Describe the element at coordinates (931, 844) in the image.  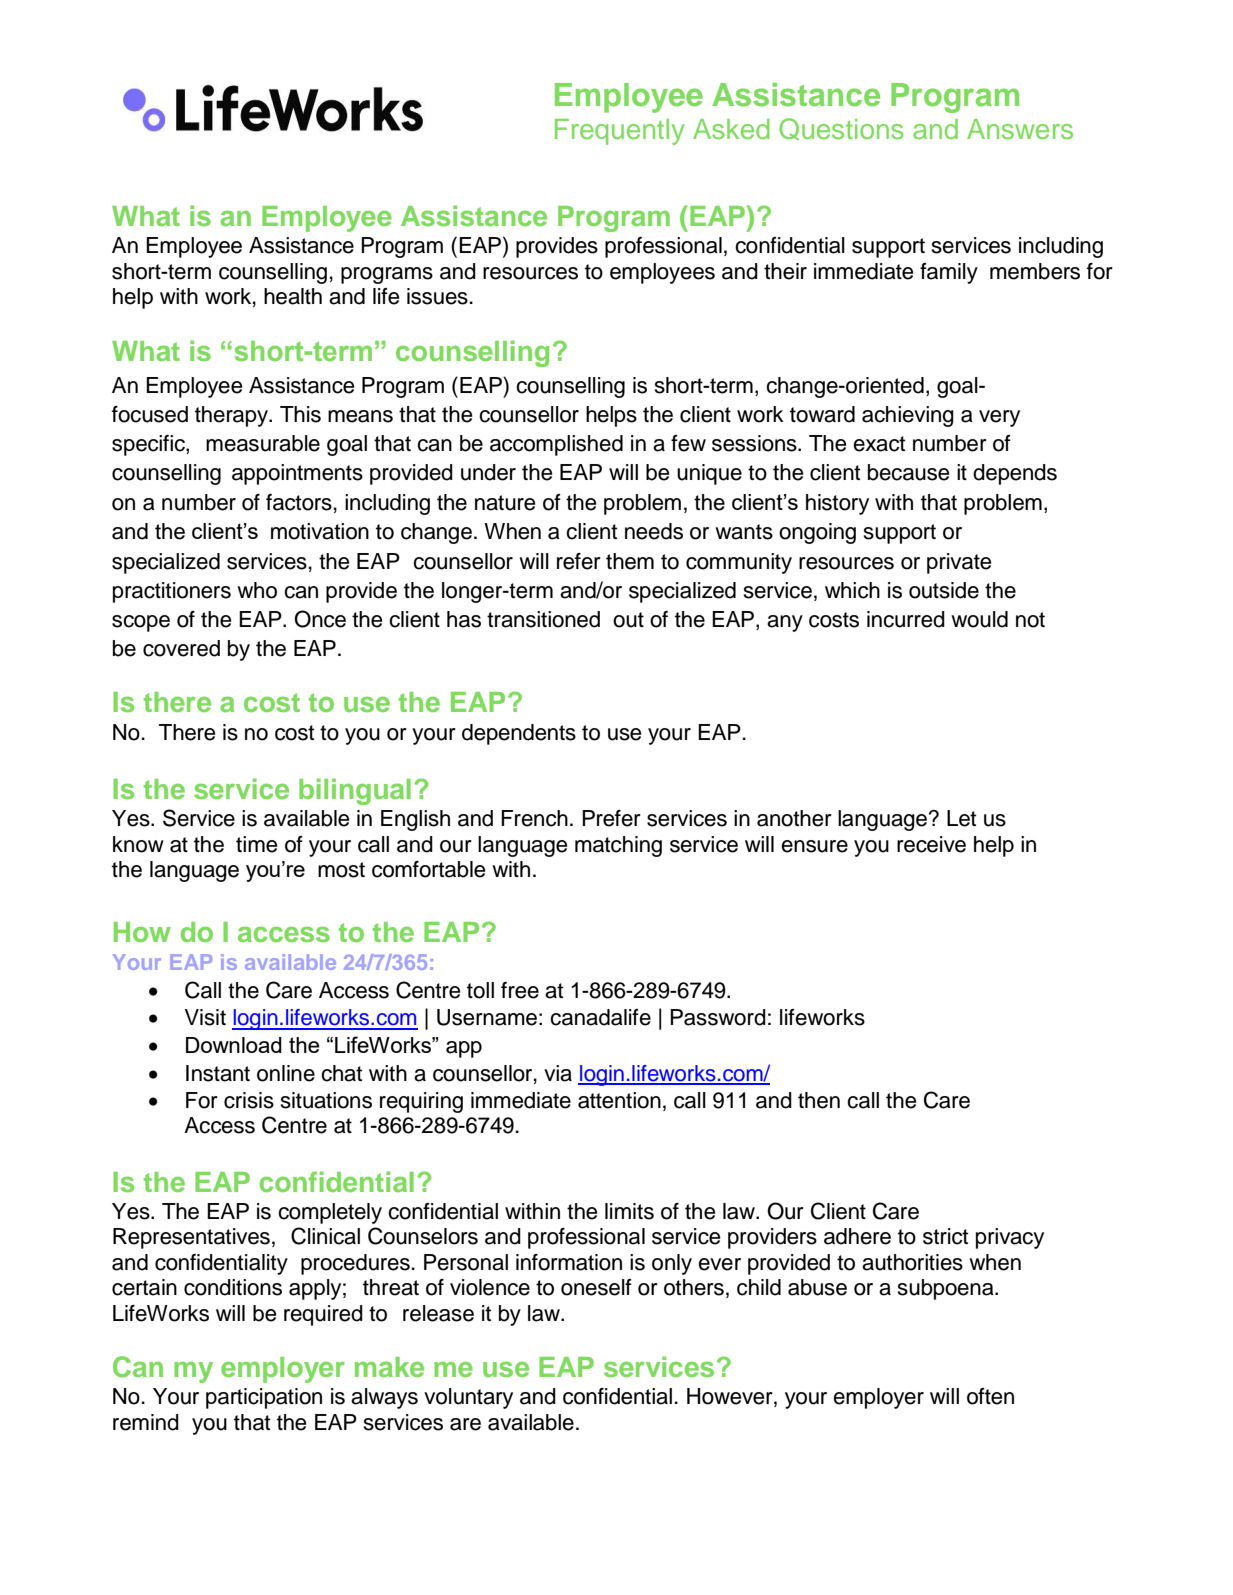
I see `receive` at that location.
